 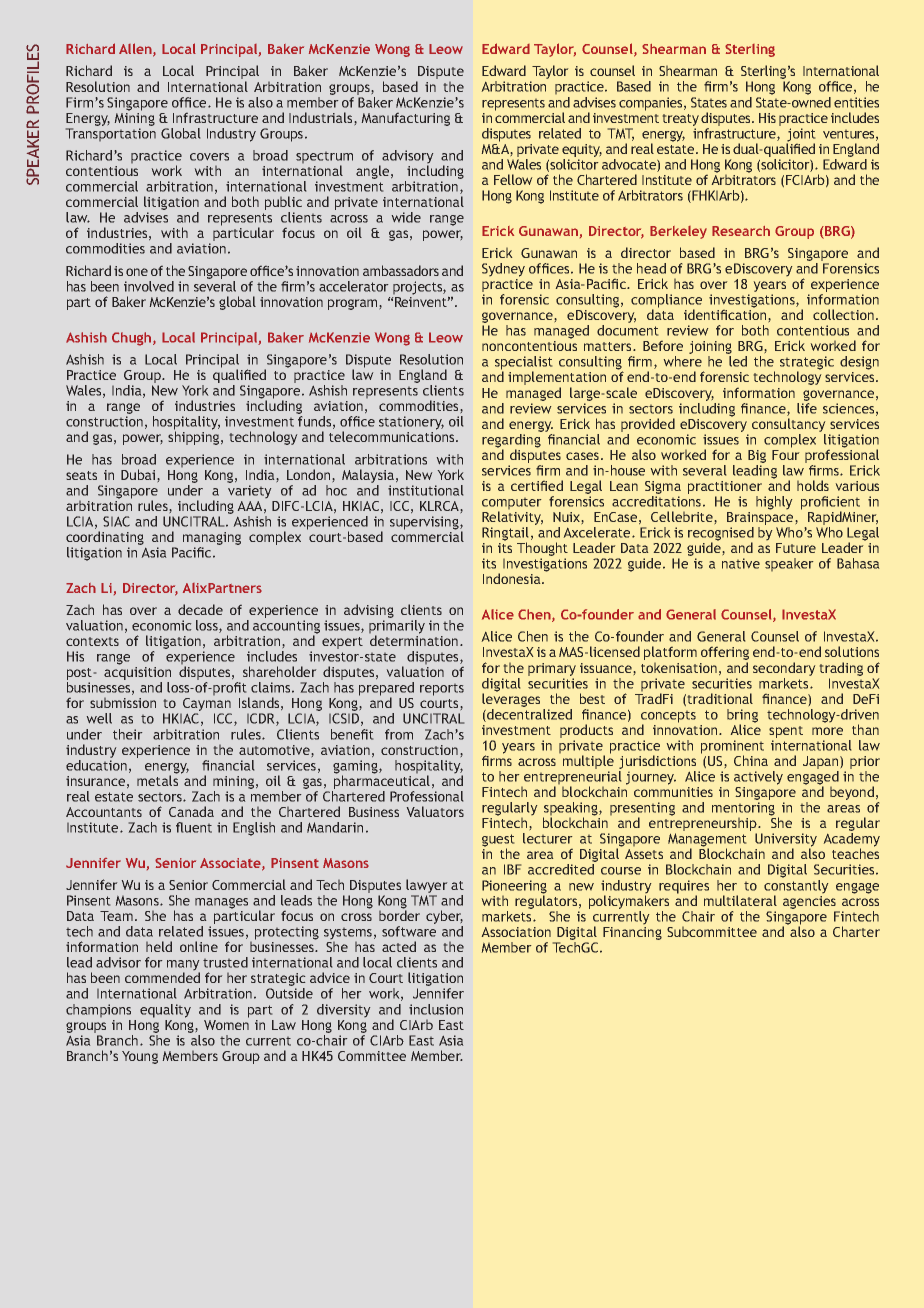 What do you see at coordinates (200, 609) in the screenshot?
I see `decade` at bounding box center [200, 609].
